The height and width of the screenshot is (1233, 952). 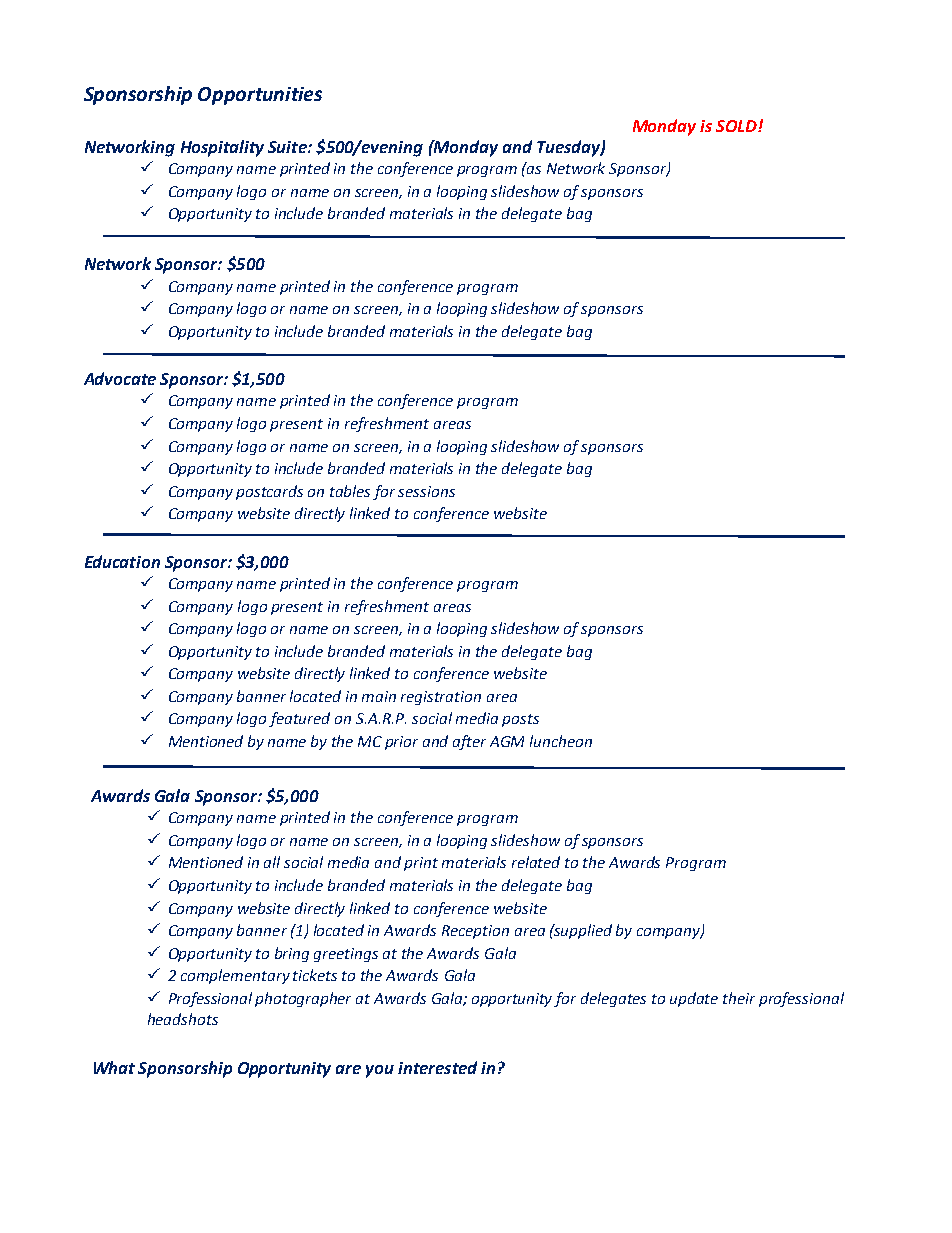 I want to click on Suite, so click(x=288, y=147).
